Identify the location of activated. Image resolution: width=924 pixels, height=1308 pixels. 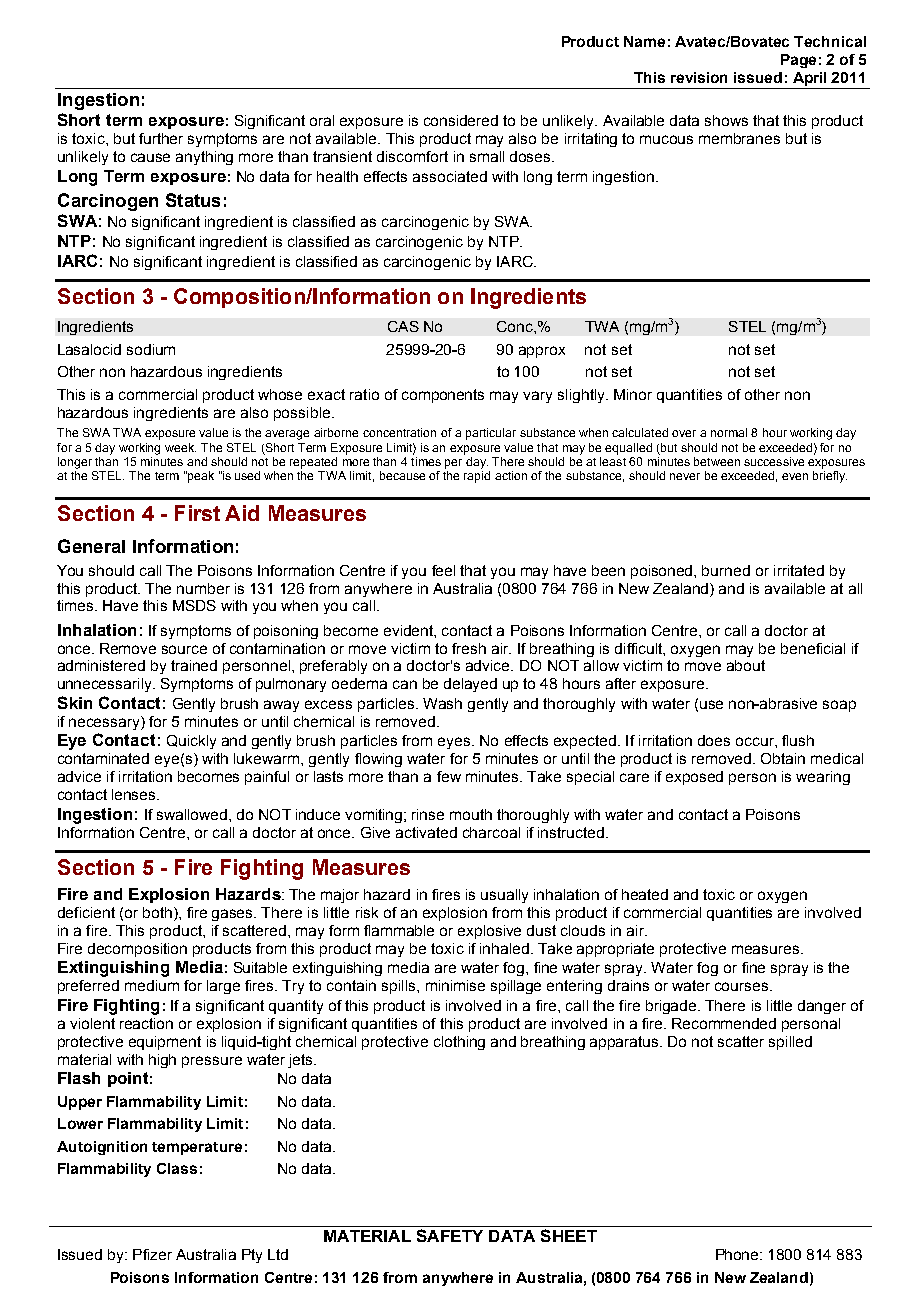
(426, 832).
